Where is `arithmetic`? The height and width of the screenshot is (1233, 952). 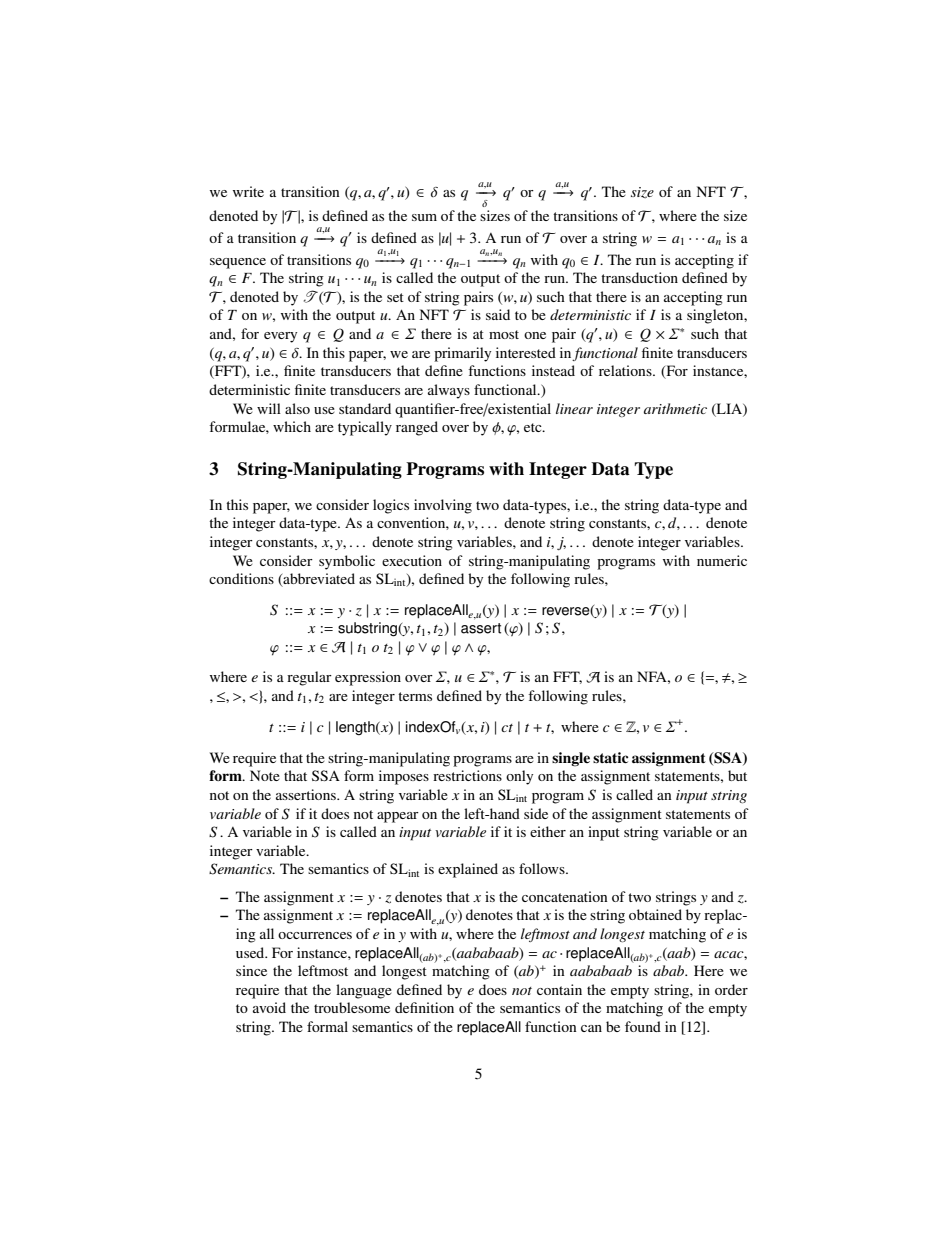
arithmetic is located at coordinates (675, 408).
